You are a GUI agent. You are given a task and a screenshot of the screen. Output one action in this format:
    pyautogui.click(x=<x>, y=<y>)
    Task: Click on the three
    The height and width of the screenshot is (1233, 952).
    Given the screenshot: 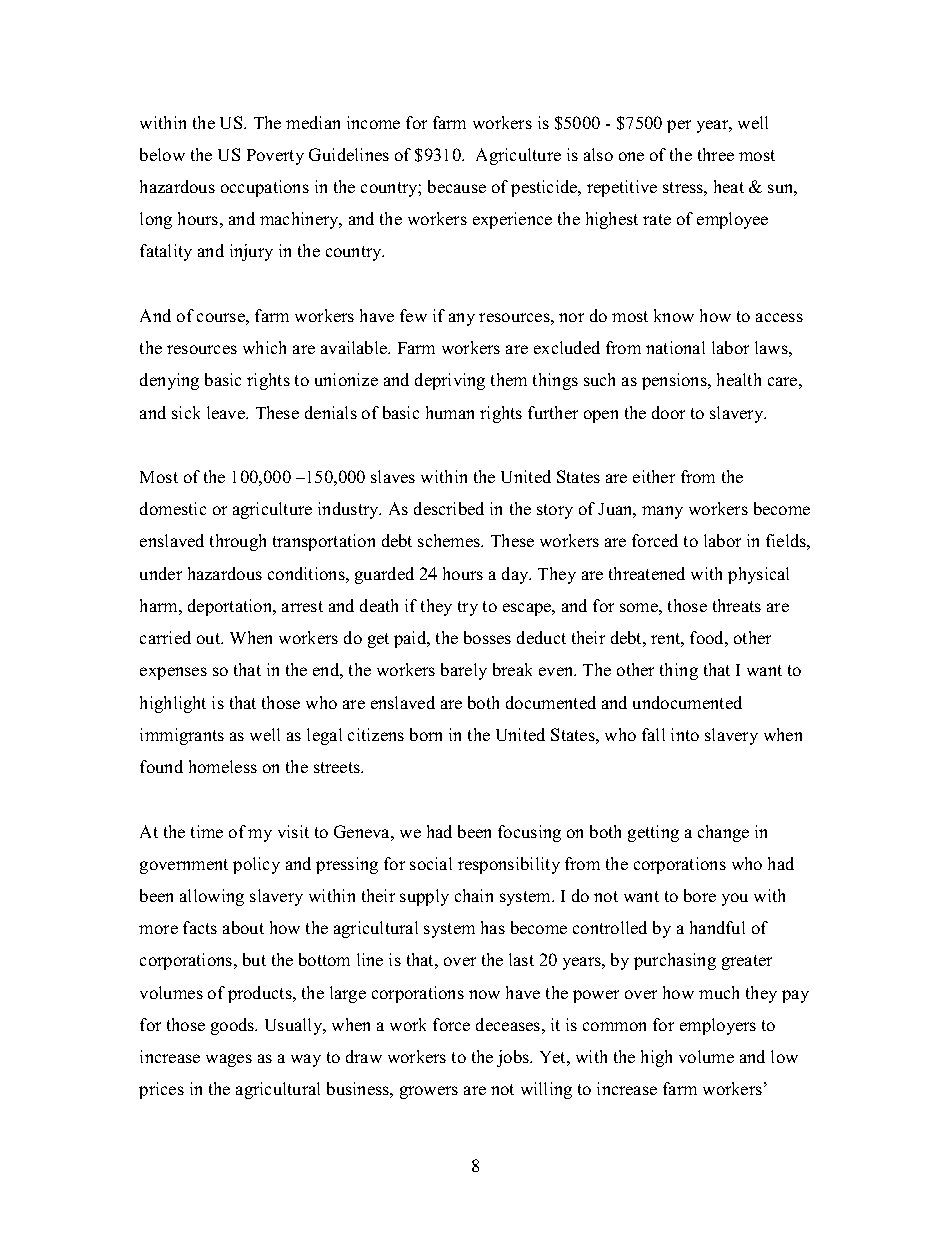 What is the action you would take?
    pyautogui.click(x=716, y=154)
